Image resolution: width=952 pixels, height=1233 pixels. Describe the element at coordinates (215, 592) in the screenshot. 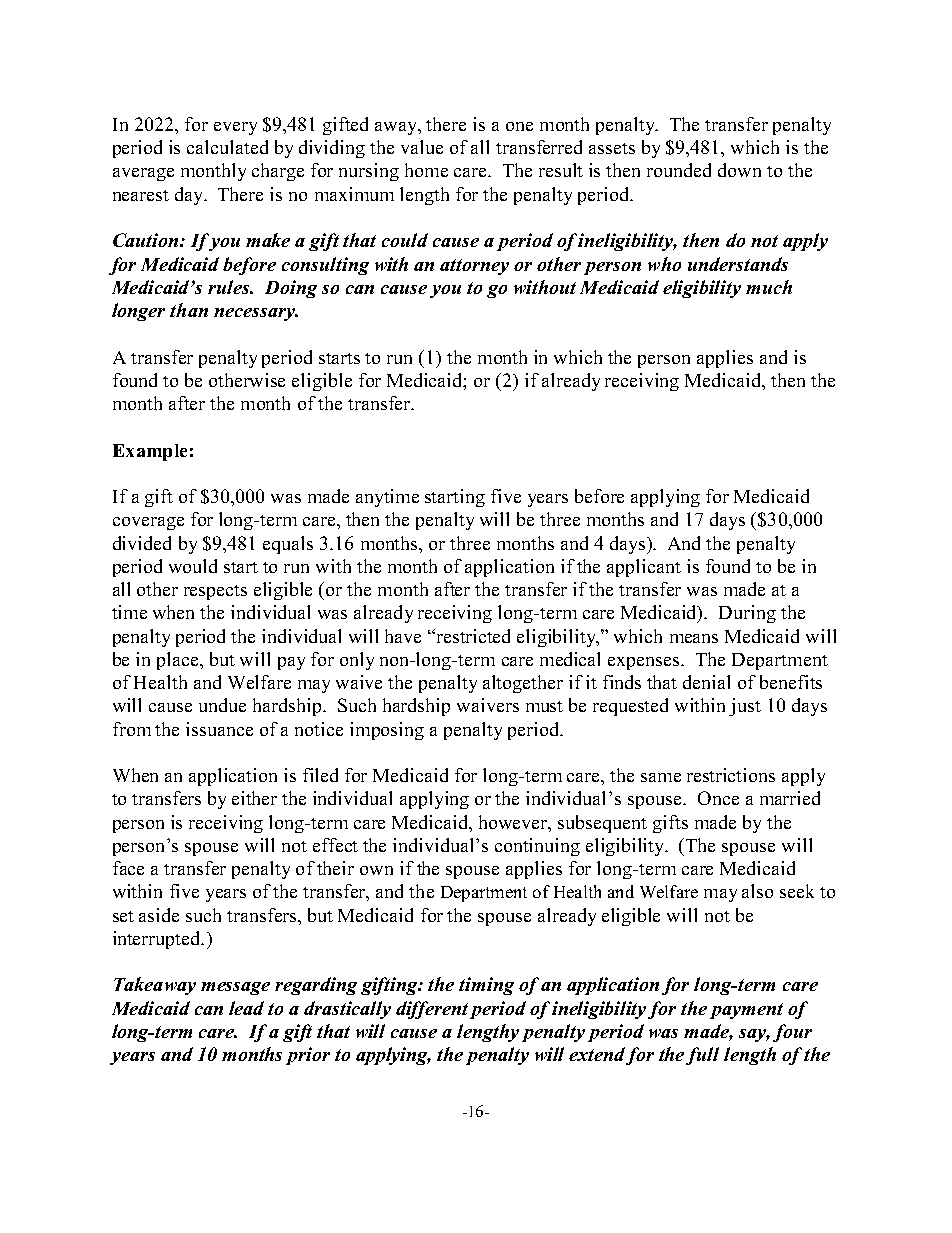

I see `respects` at that location.
